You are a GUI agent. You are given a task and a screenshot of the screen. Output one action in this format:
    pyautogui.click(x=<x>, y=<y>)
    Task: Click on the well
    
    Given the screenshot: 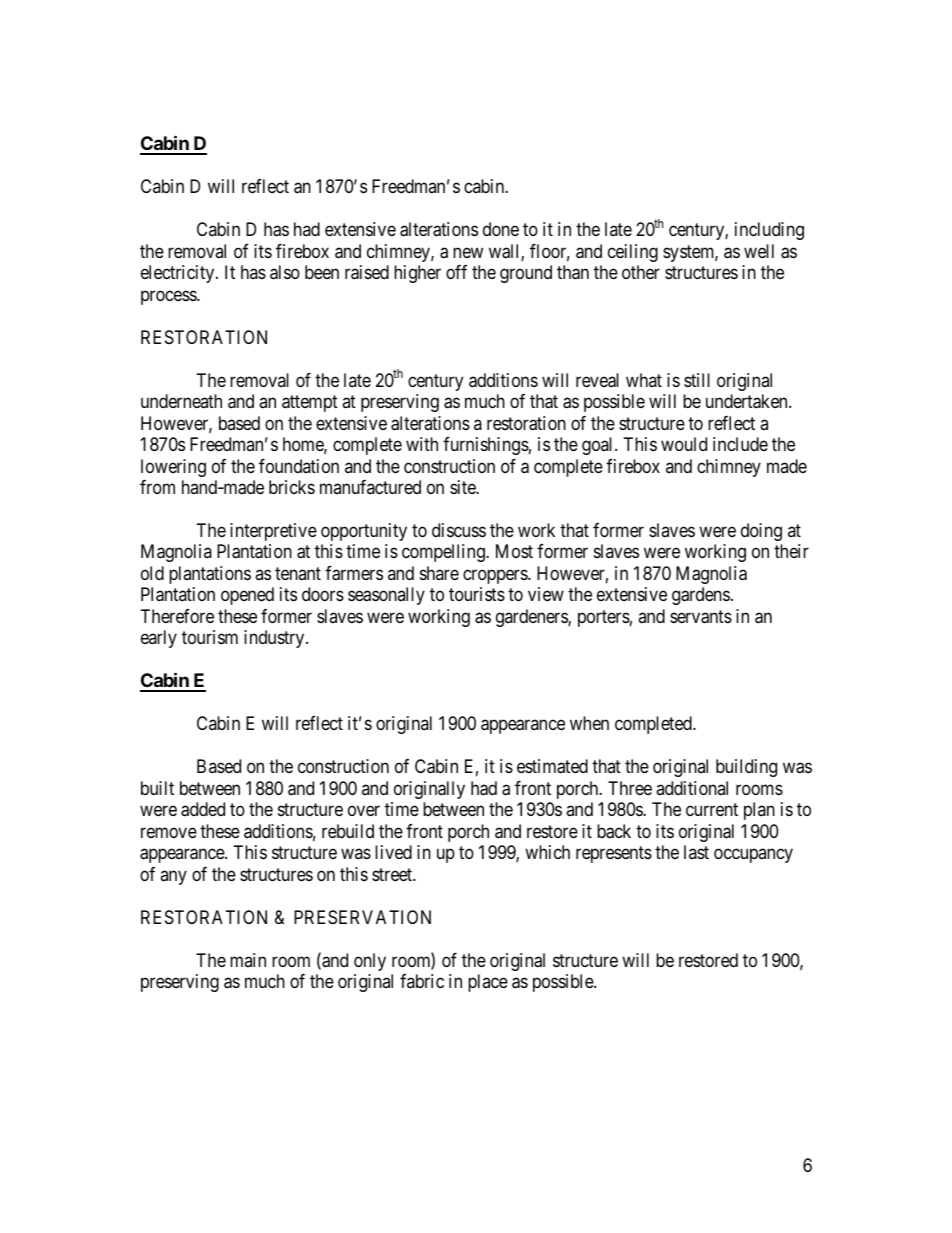 What is the action you would take?
    pyautogui.click(x=759, y=251)
